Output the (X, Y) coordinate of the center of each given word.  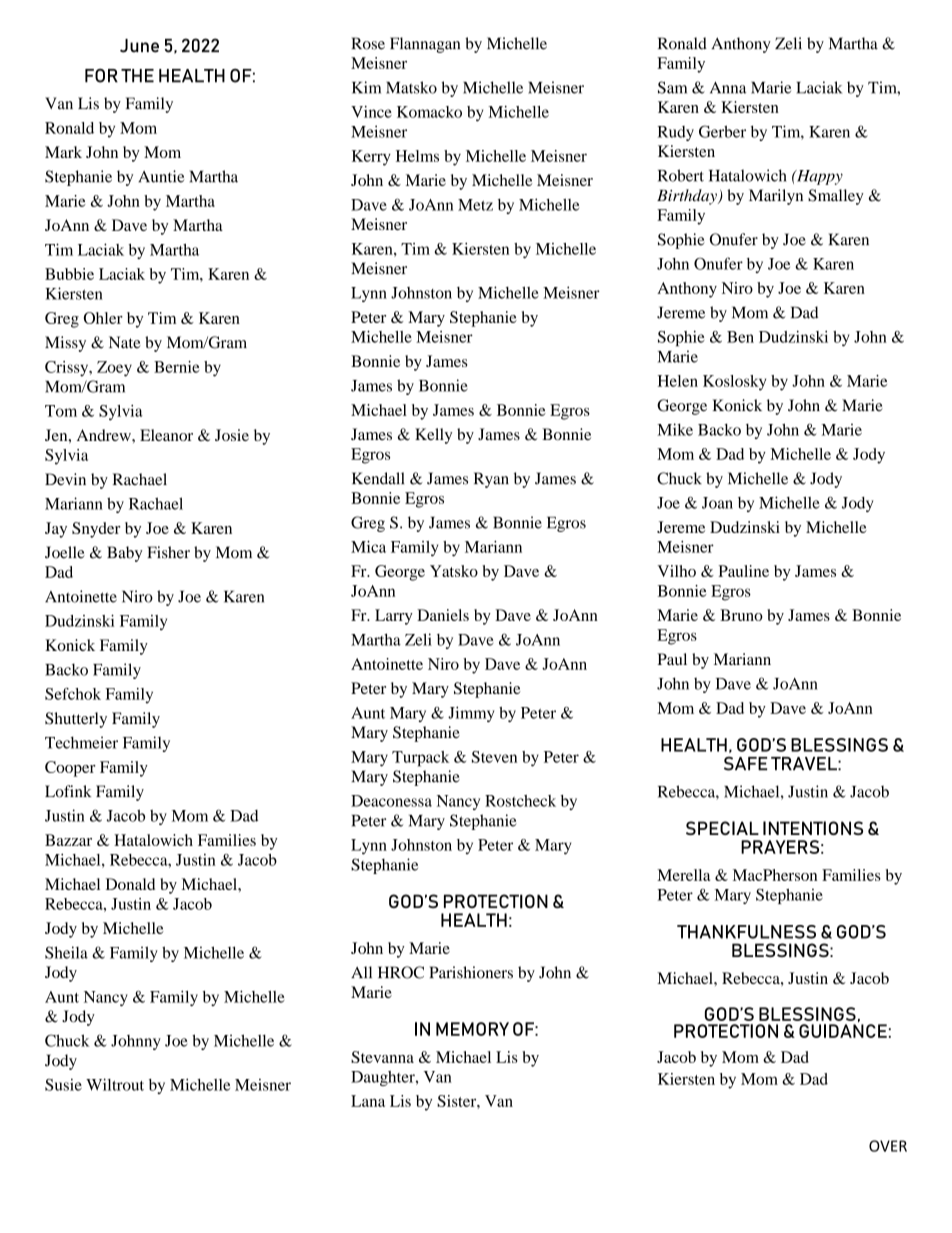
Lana (368, 1101)
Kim (366, 87)
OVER (888, 1146)
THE (137, 76)
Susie (63, 1084)
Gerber (722, 131)
